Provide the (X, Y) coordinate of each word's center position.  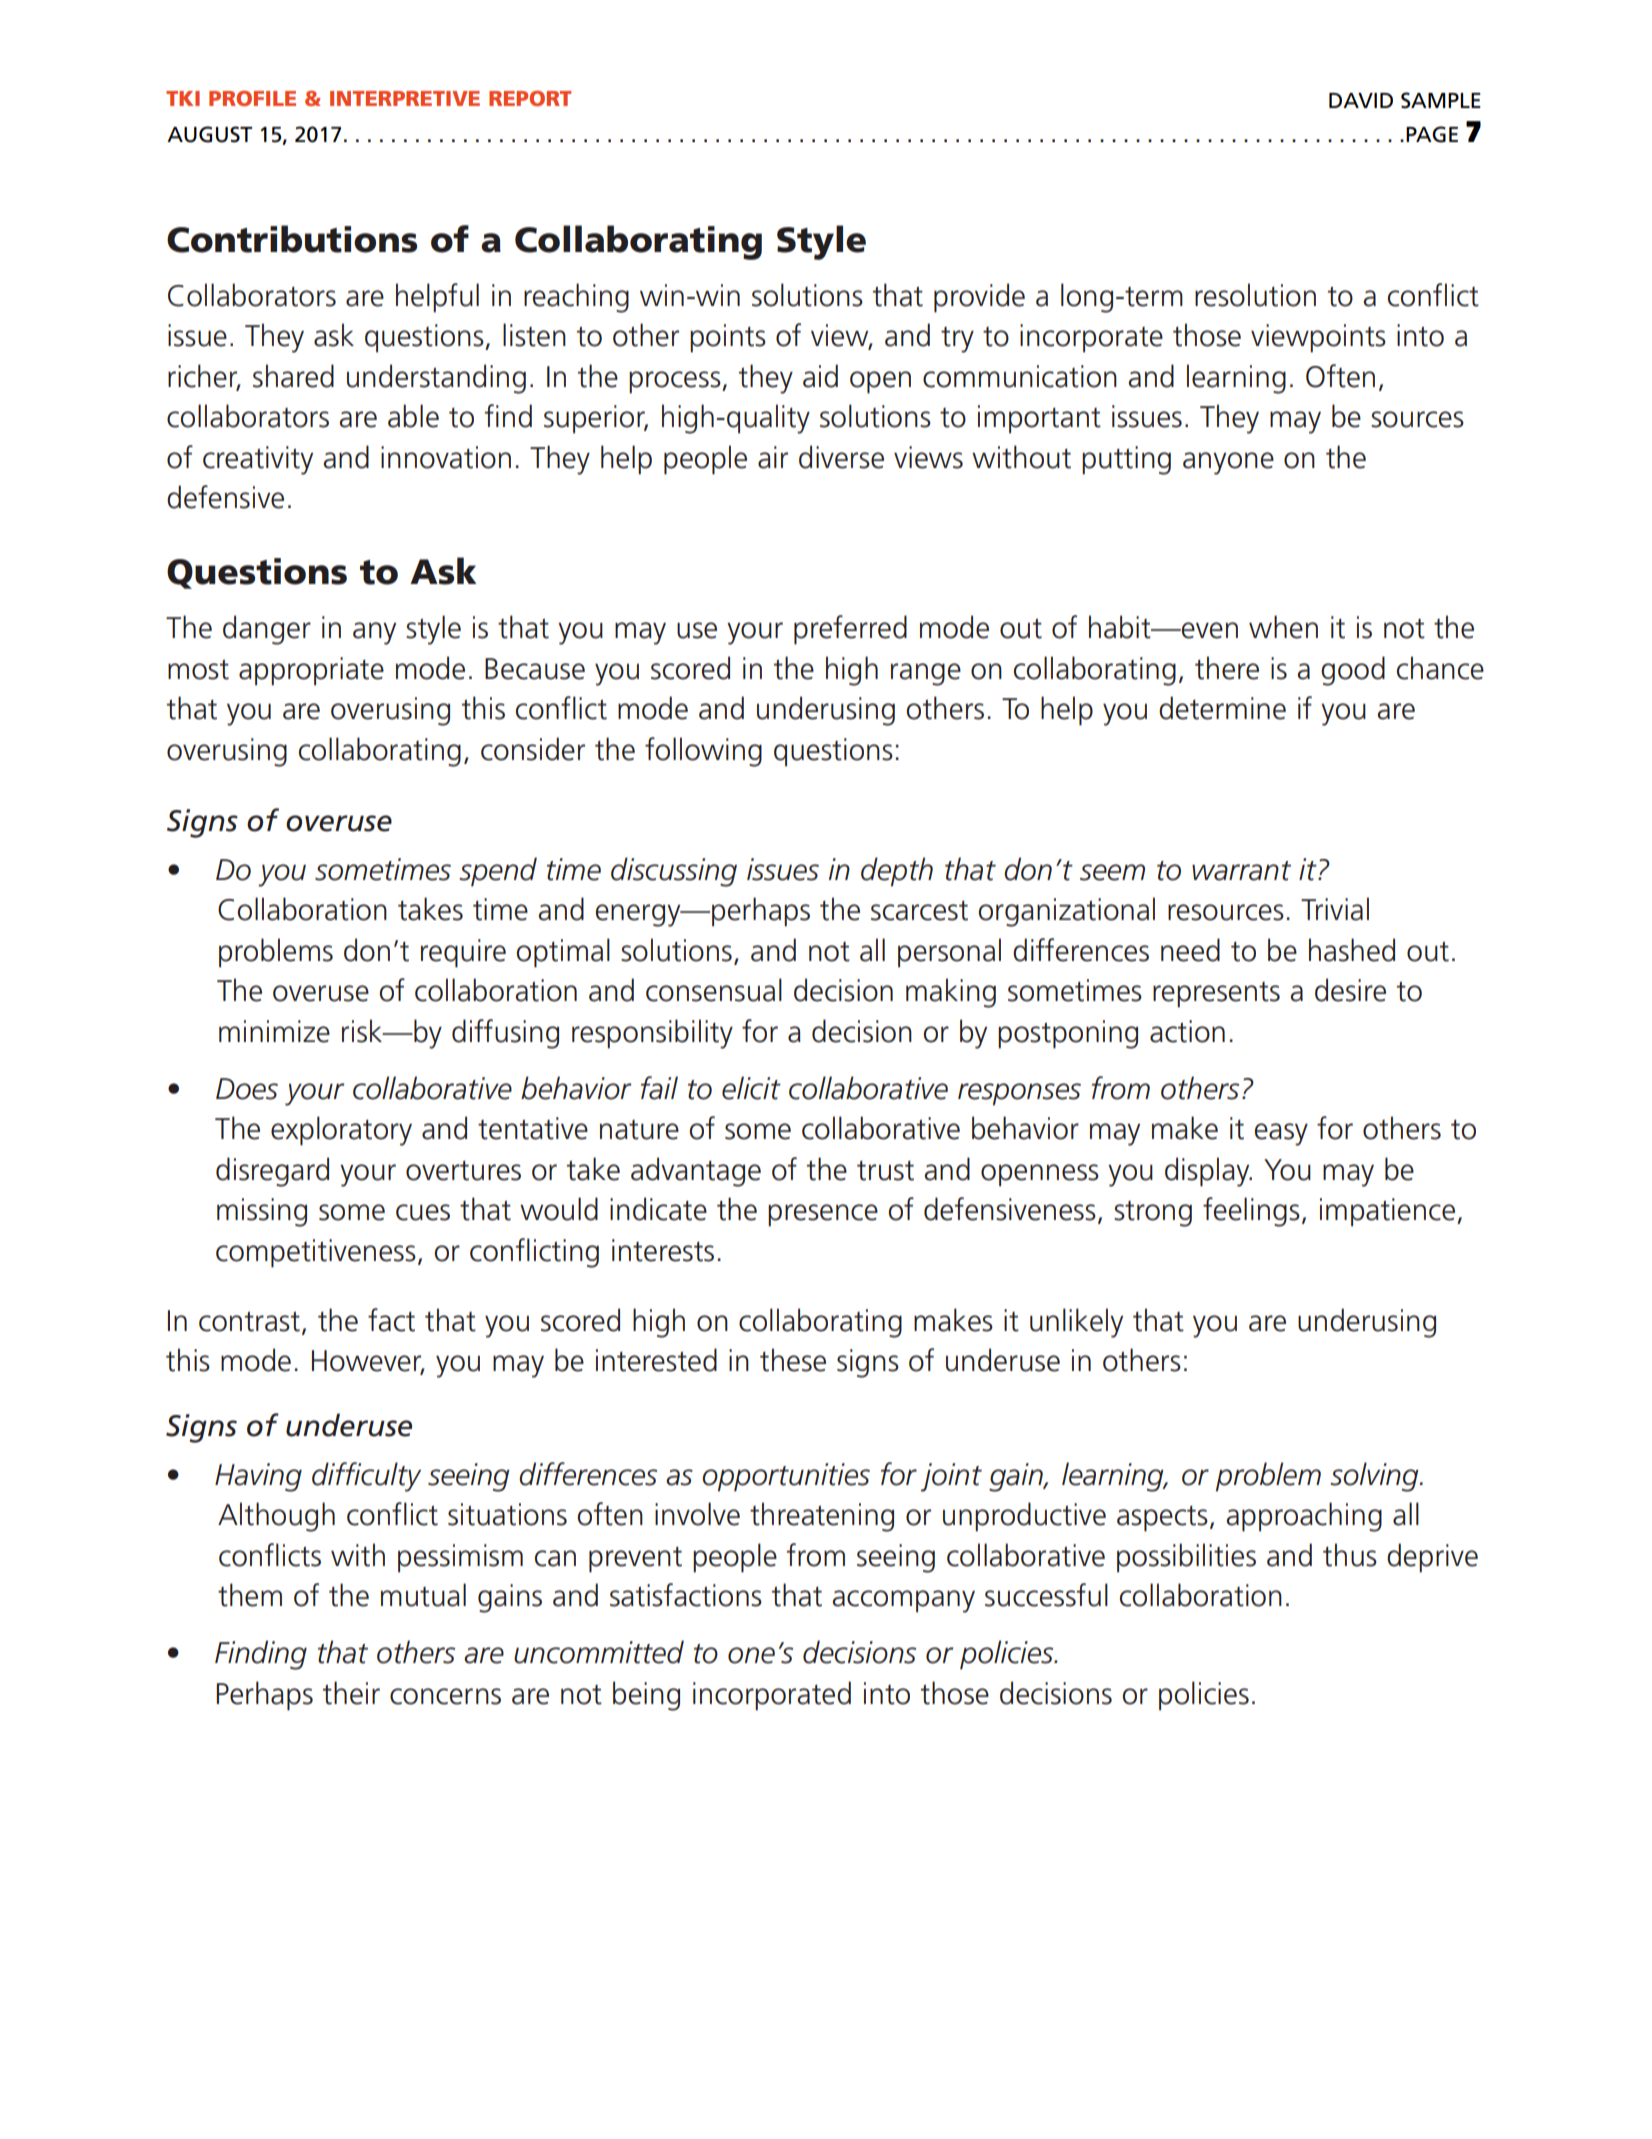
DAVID (1361, 100)
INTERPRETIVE (405, 98)
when (1283, 627)
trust (885, 1170)
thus (1350, 1555)
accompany (903, 1601)
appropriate (311, 671)
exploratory (341, 1131)
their (351, 1693)
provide (979, 298)
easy (1281, 1134)
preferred (850, 630)
